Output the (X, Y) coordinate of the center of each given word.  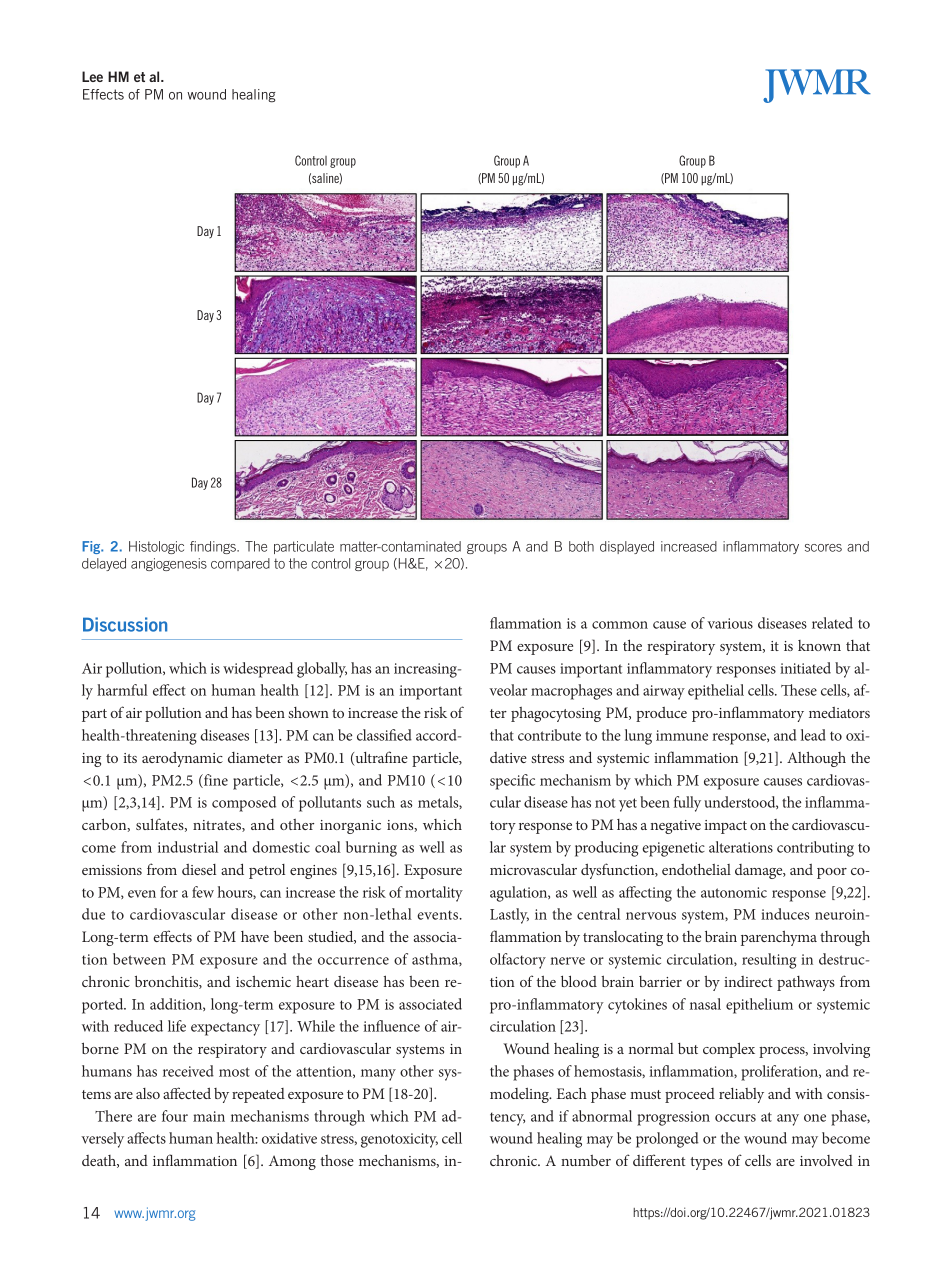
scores (823, 548)
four (175, 1116)
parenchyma (779, 938)
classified (384, 735)
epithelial (716, 692)
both (581, 546)
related (832, 623)
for (169, 892)
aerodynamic (182, 759)
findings (214, 547)
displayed (627, 547)
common (620, 625)
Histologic (156, 547)
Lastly (509, 916)
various (730, 623)
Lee (92, 76)
